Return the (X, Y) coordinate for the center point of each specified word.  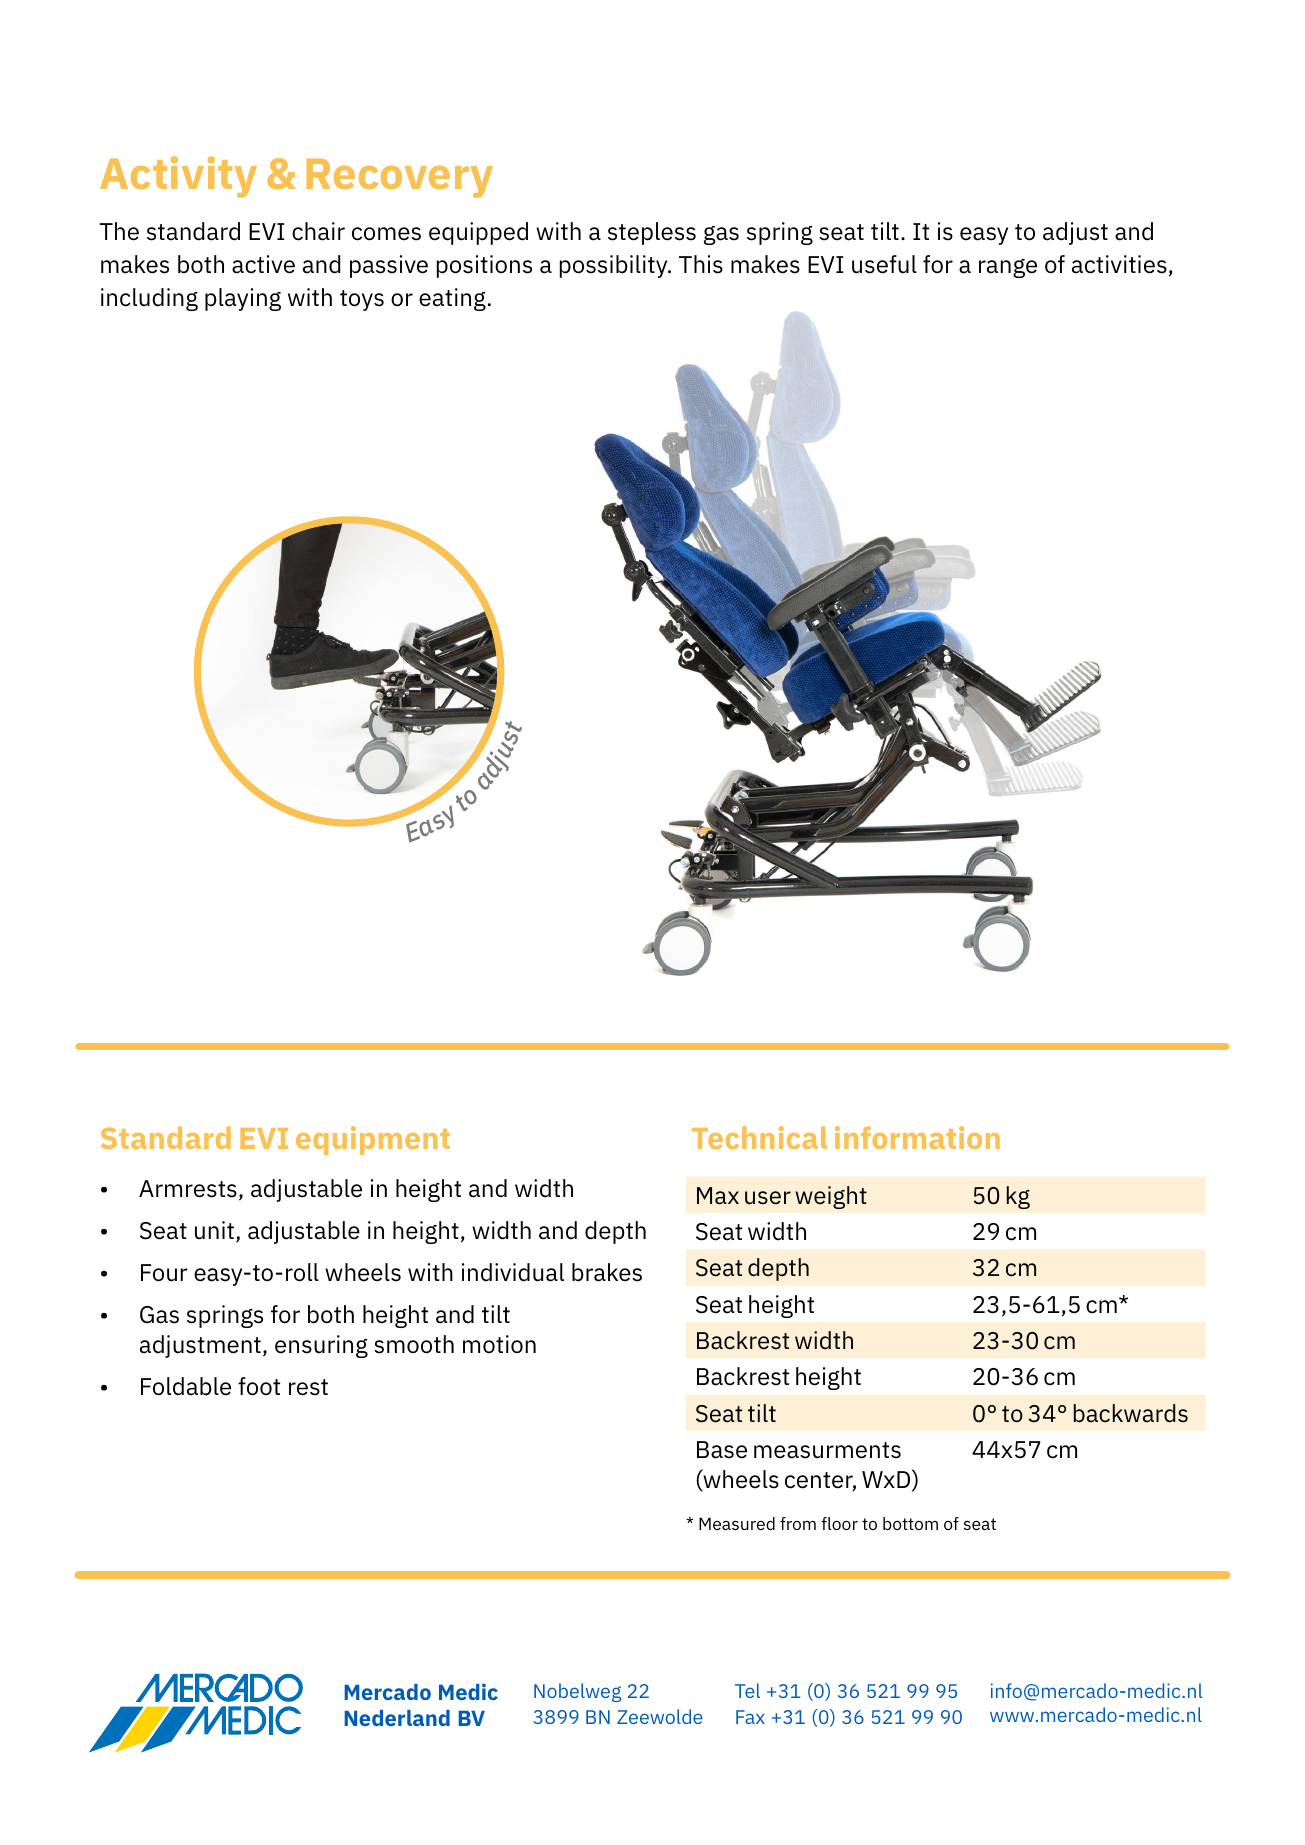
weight (831, 1197)
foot (259, 1386)
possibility (615, 266)
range (1008, 268)
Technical (759, 1137)
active (263, 264)
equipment (373, 1140)
